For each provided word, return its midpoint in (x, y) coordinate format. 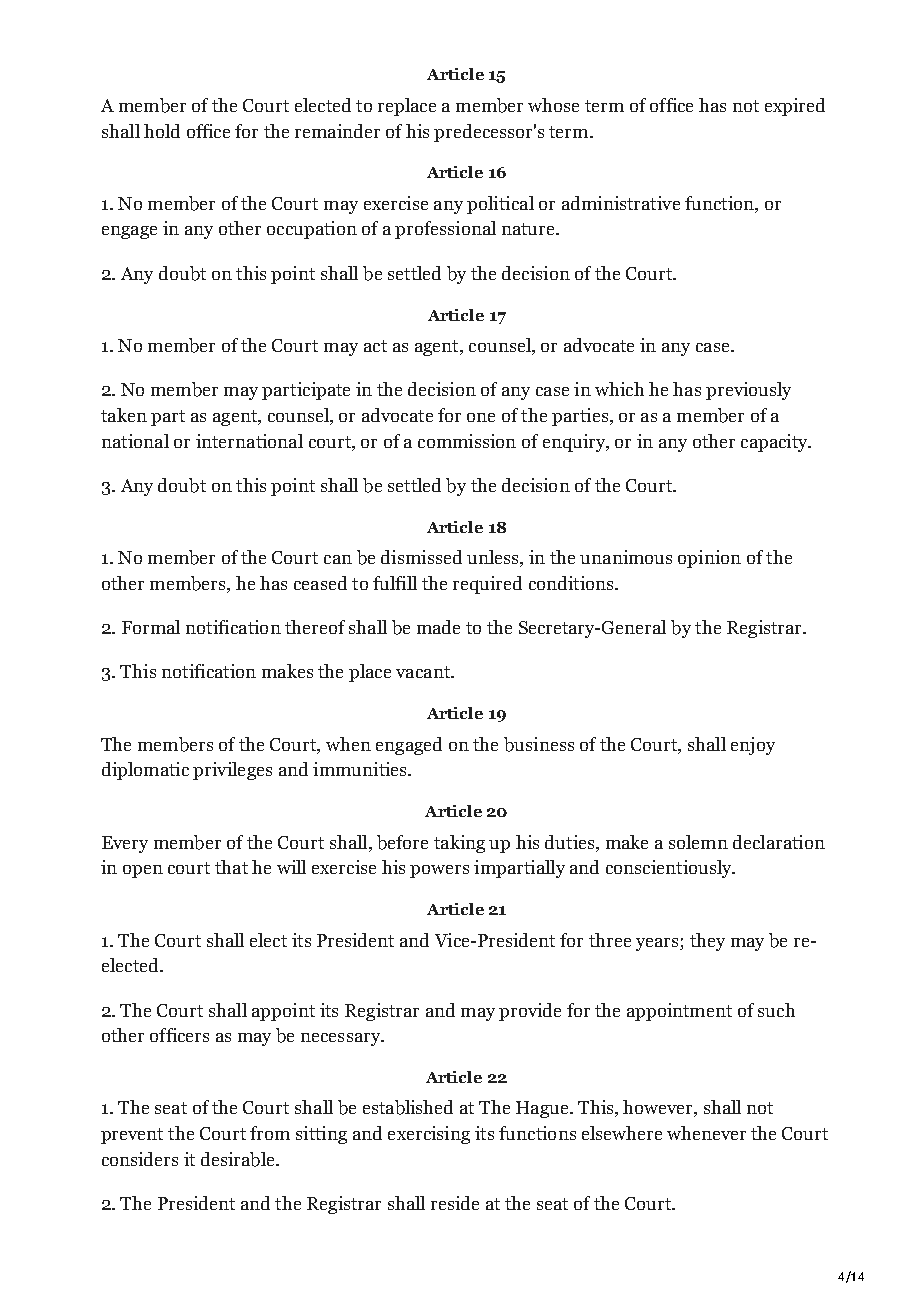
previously (748, 391)
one (481, 417)
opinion (709, 559)
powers (439, 871)
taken (124, 415)
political (500, 205)
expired (795, 107)
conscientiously (670, 869)
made (438, 627)
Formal (151, 627)
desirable (239, 1159)
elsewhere (622, 1133)
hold (162, 131)
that (231, 867)
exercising (429, 1135)
